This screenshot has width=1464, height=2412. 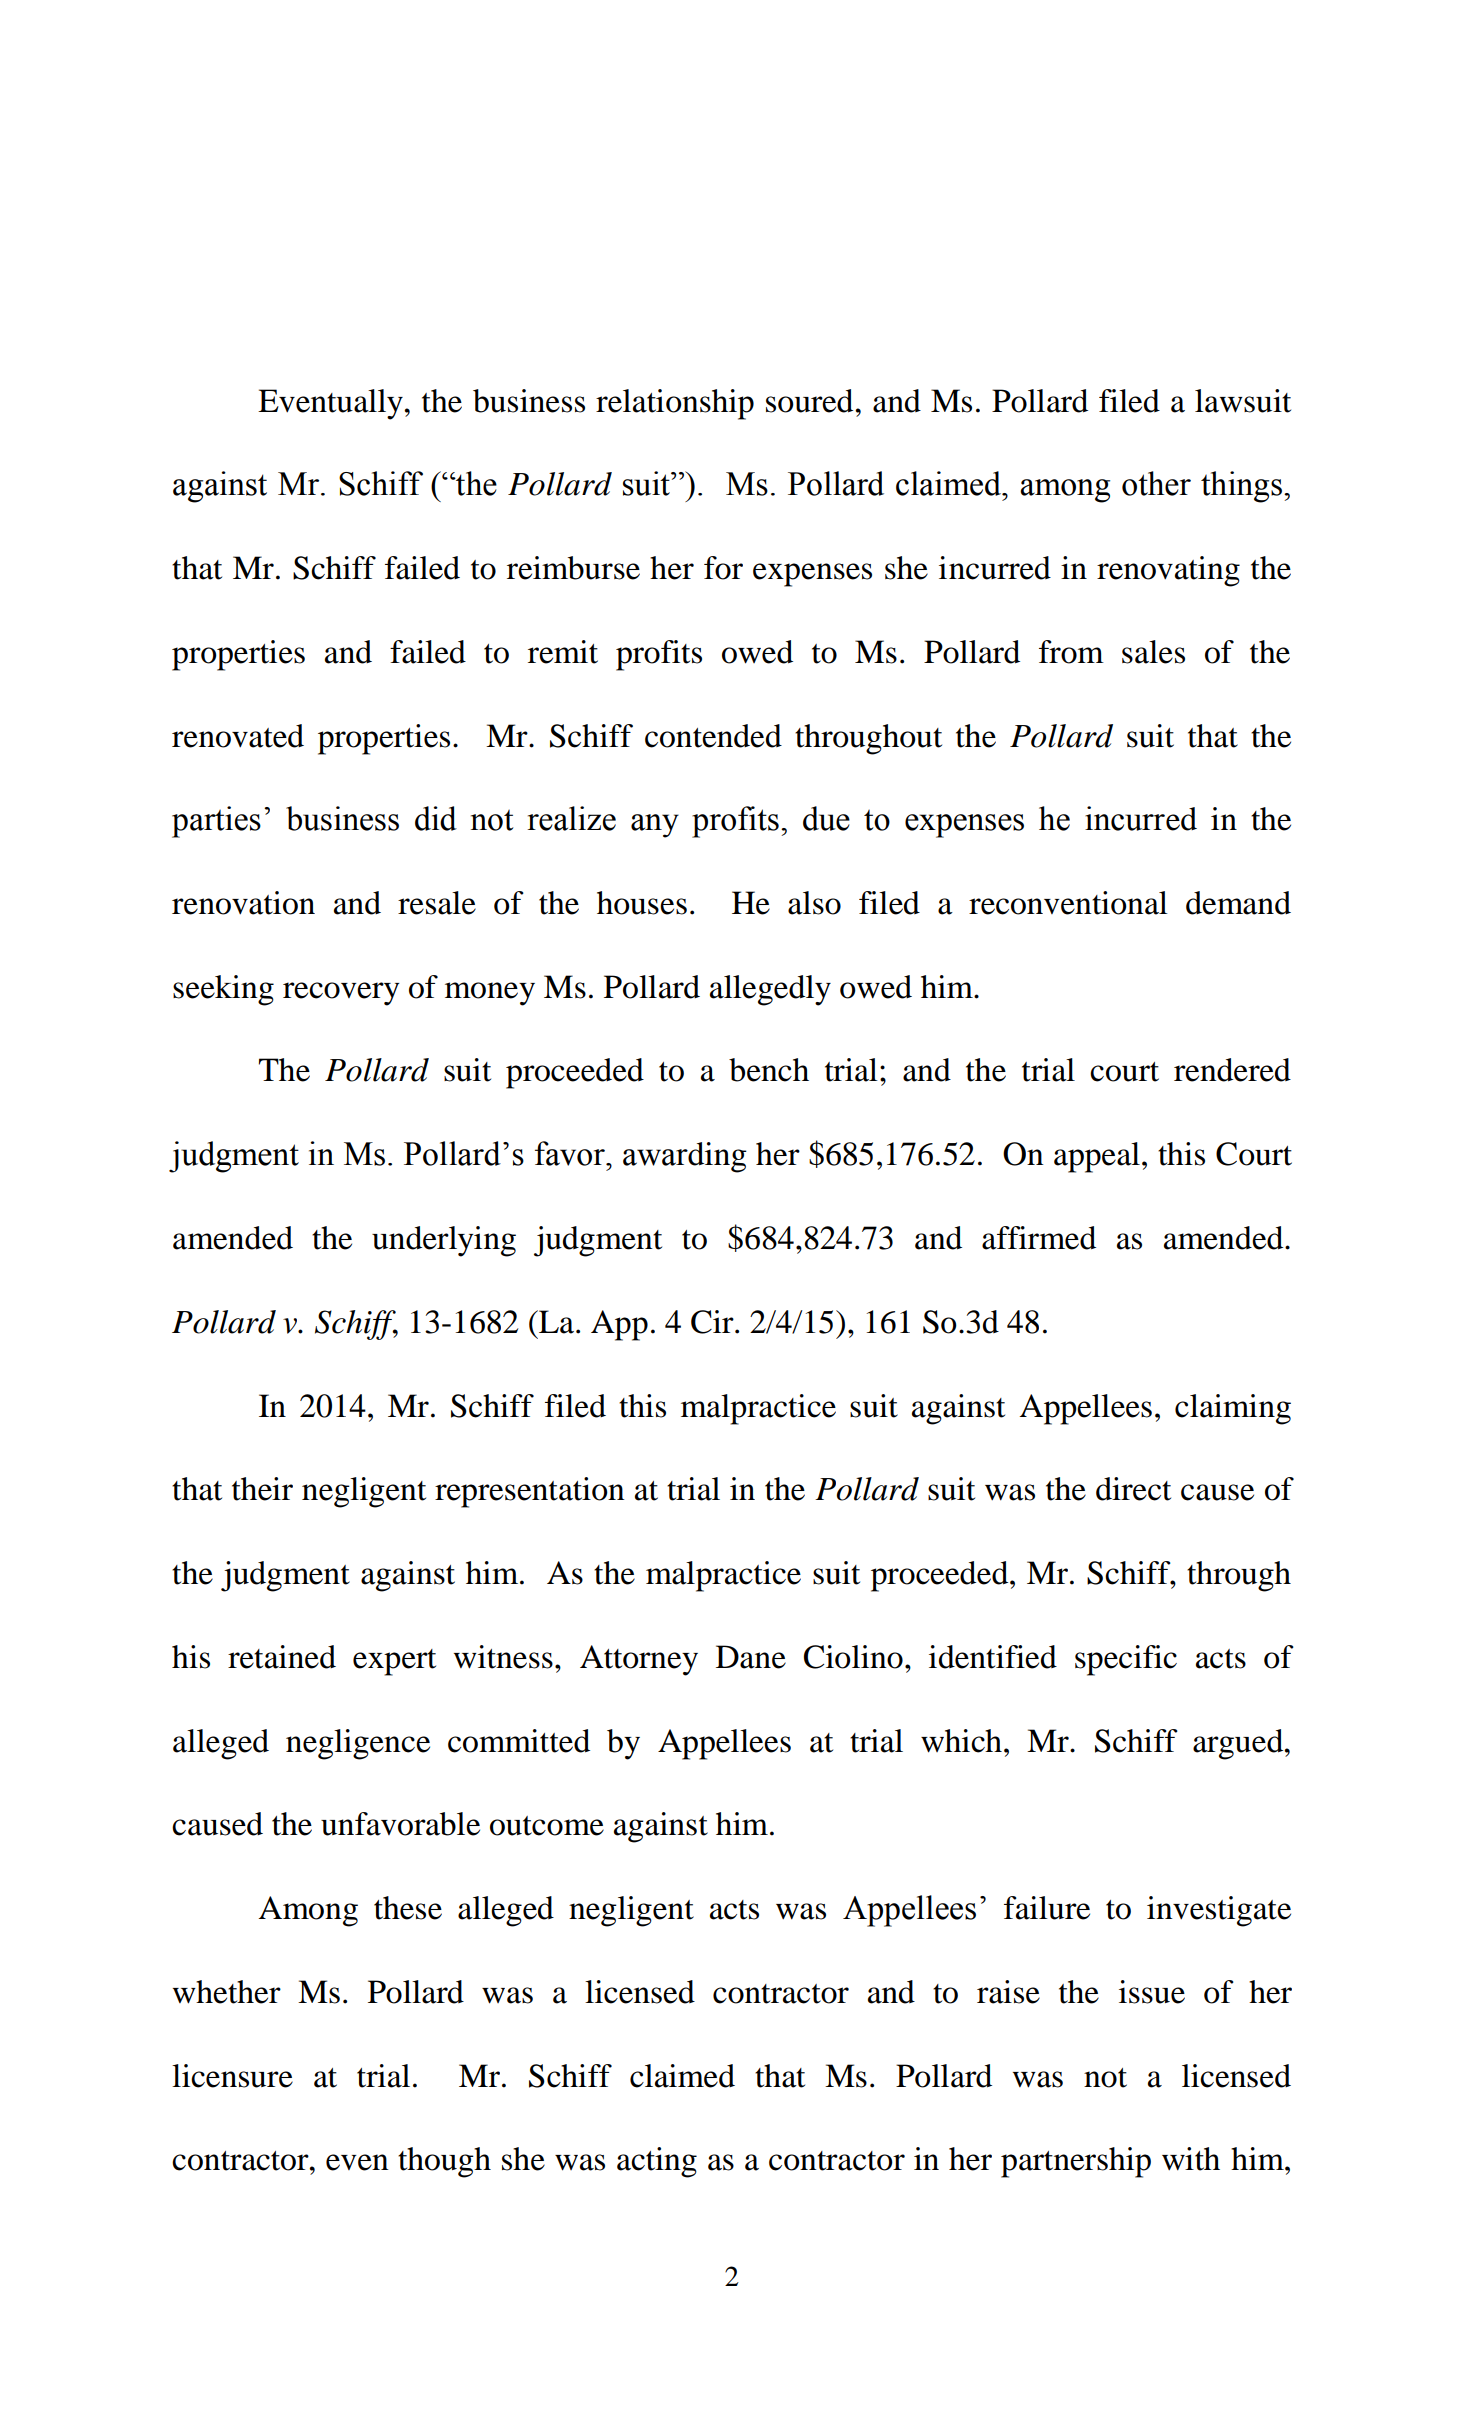 I want to click on relationship, so click(x=675, y=404).
